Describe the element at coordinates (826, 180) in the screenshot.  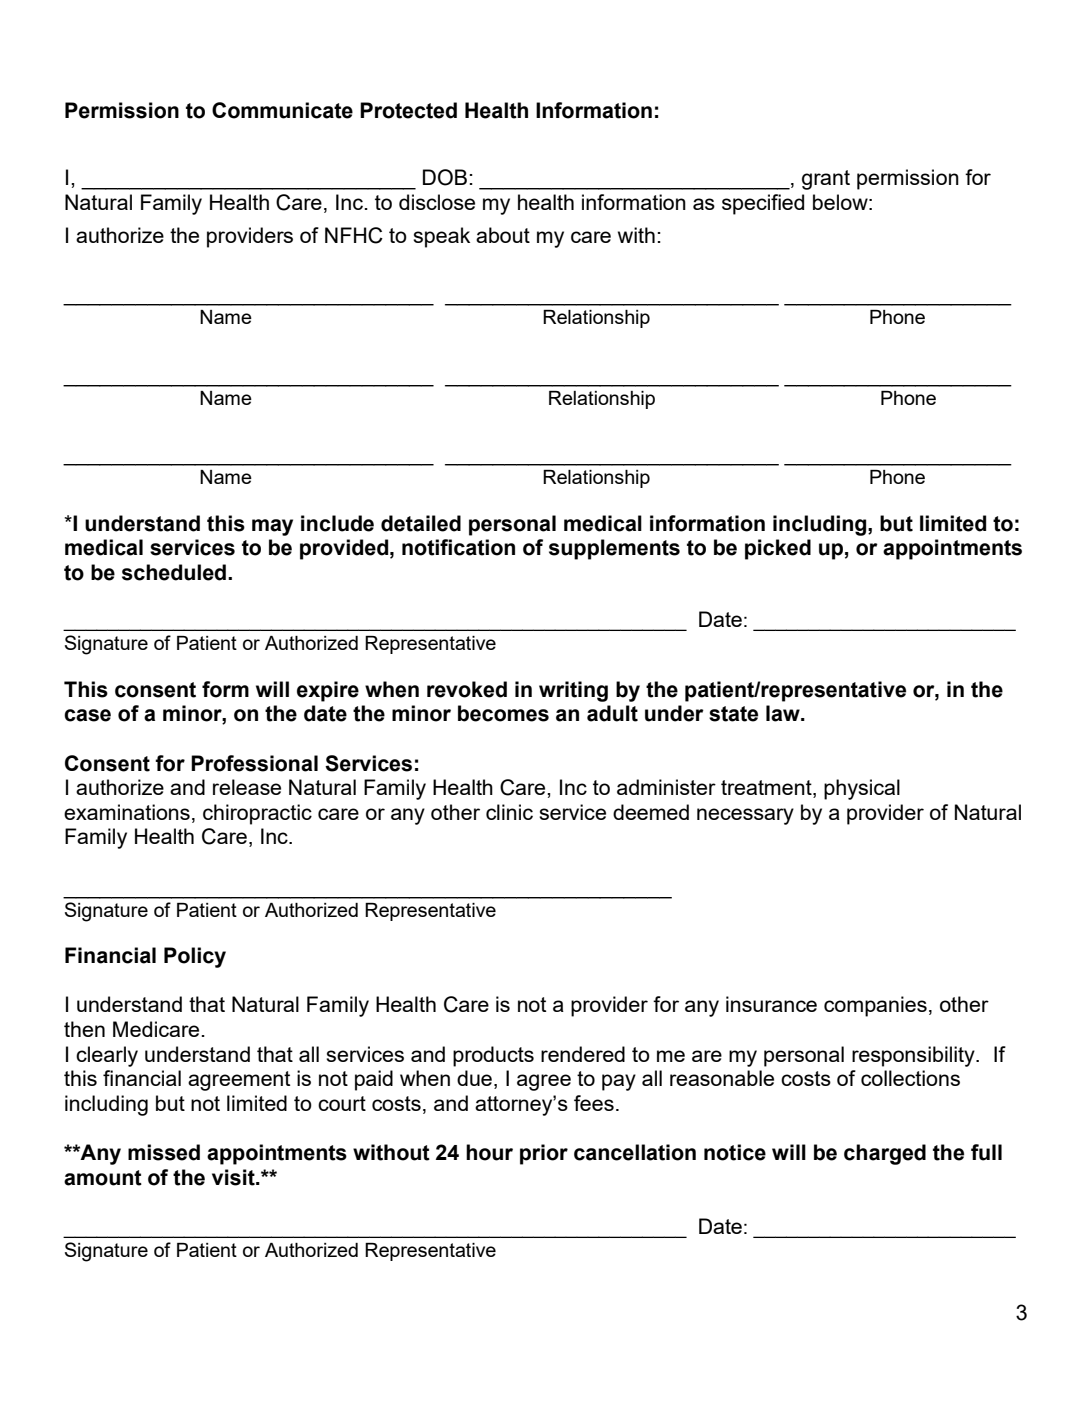
I see `grant` at that location.
